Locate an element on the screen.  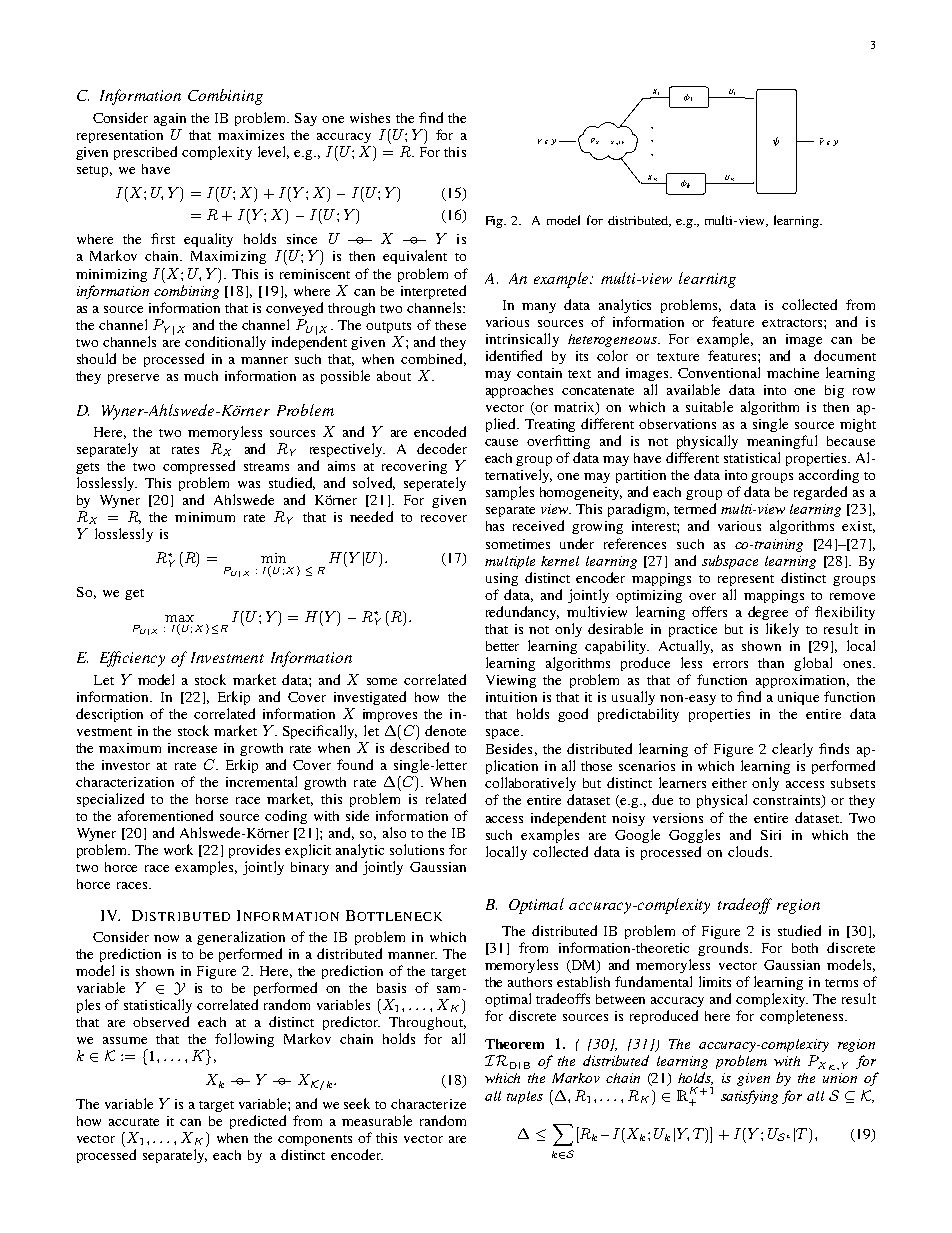
document is located at coordinates (845, 355).
